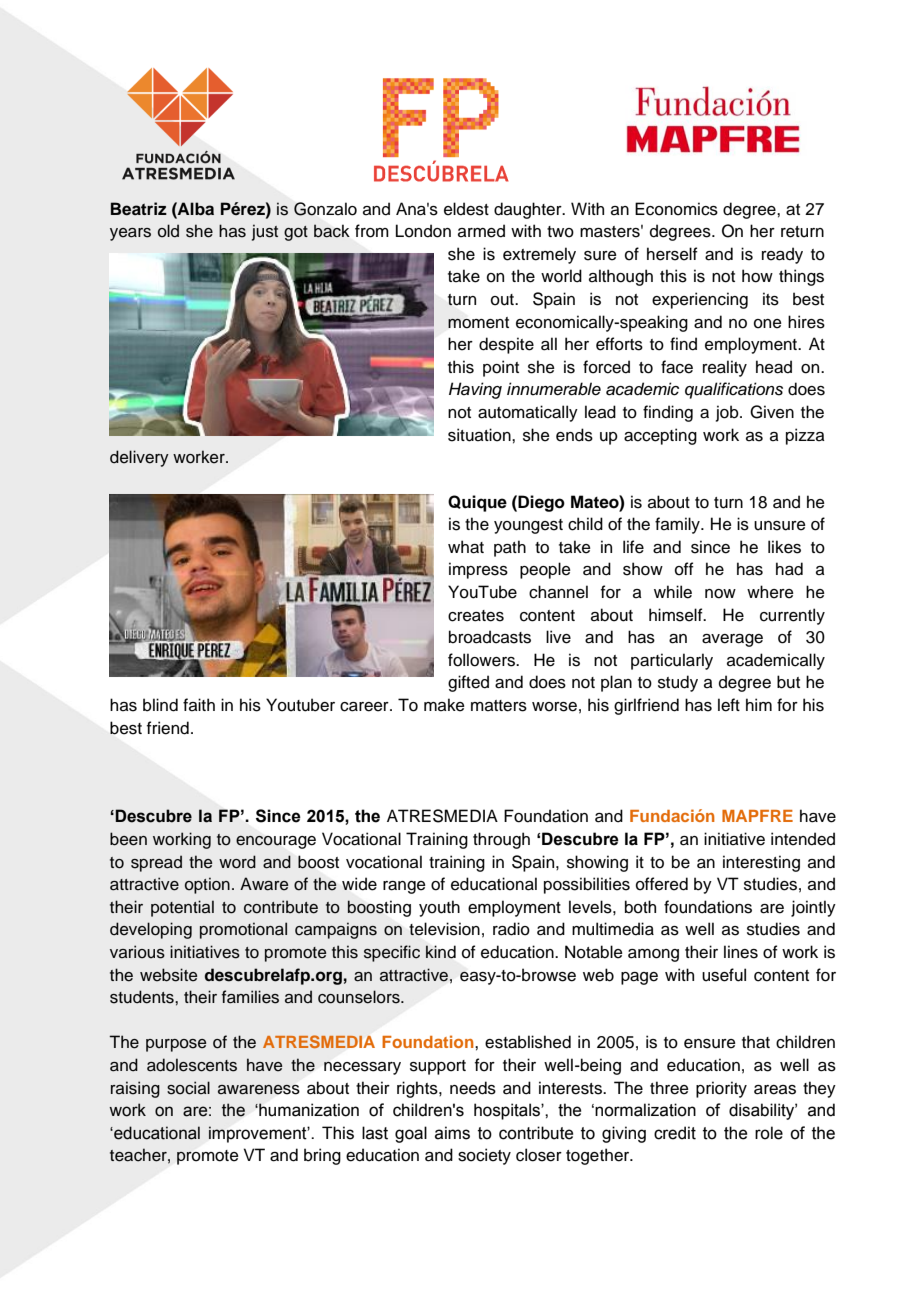  I want to click on aims, so click(452, 1133).
